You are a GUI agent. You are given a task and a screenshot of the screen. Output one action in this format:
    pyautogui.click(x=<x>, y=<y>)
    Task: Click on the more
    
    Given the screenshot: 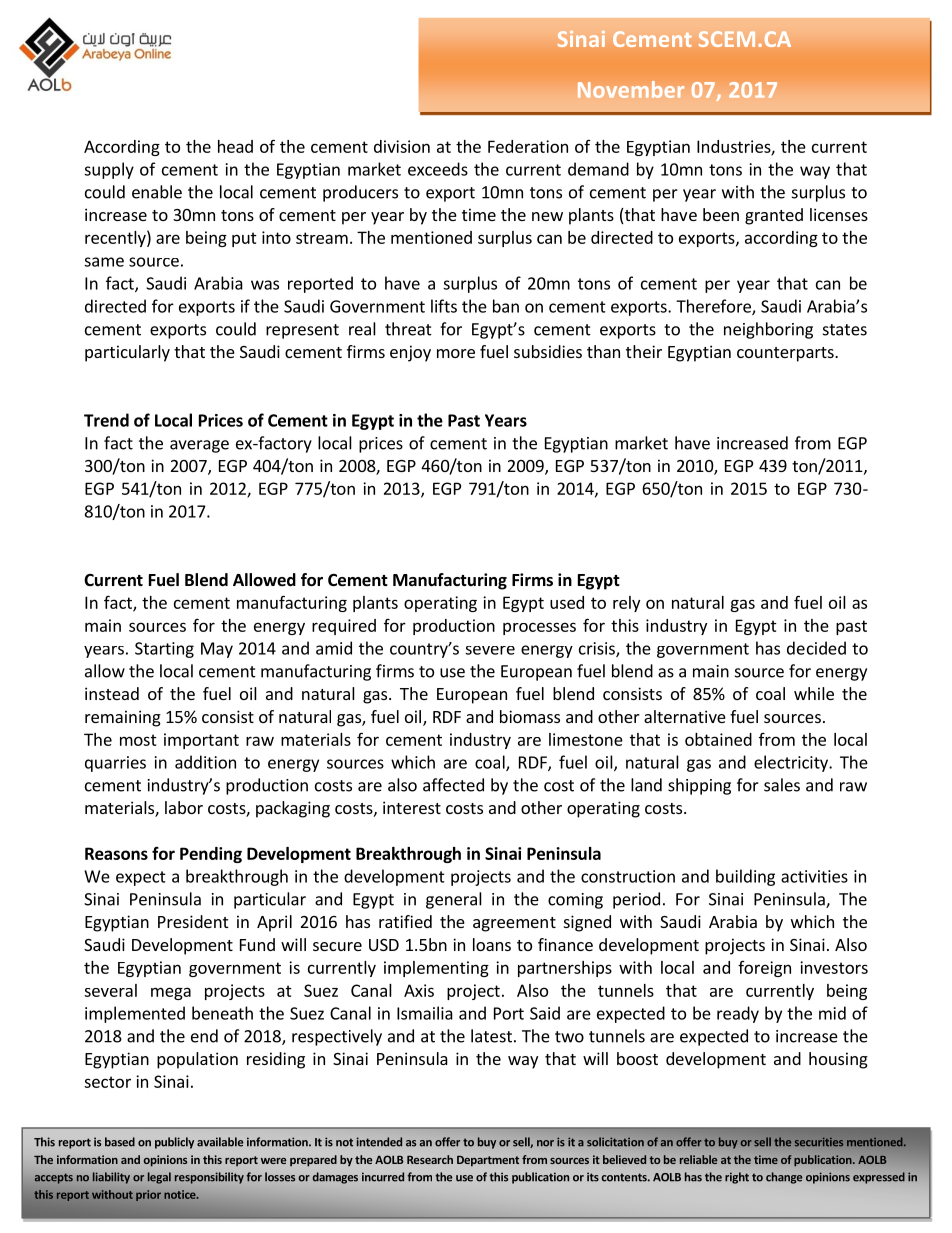 What is the action you would take?
    pyautogui.click(x=456, y=353)
